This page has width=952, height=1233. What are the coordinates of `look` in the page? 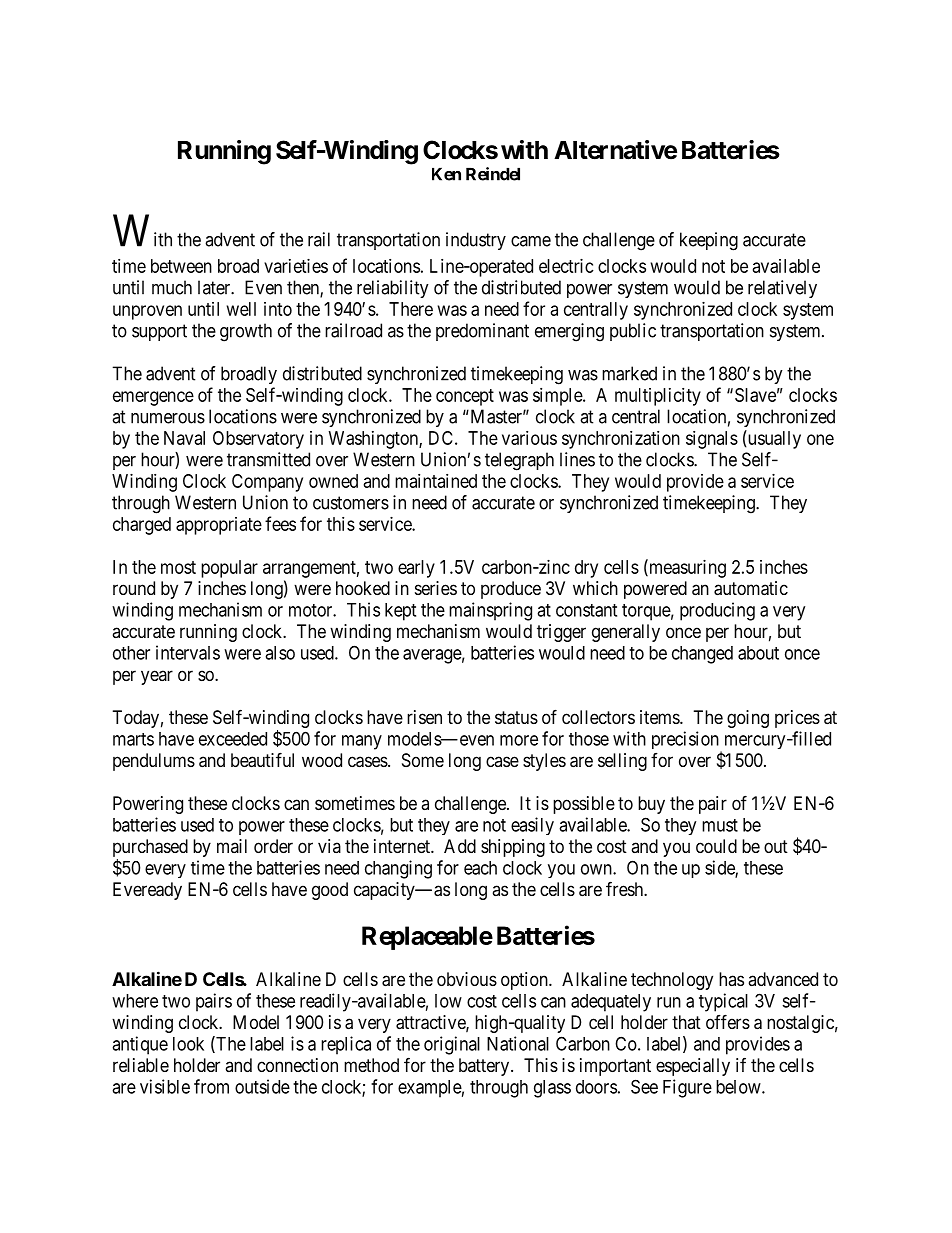 It's located at (188, 1044).
